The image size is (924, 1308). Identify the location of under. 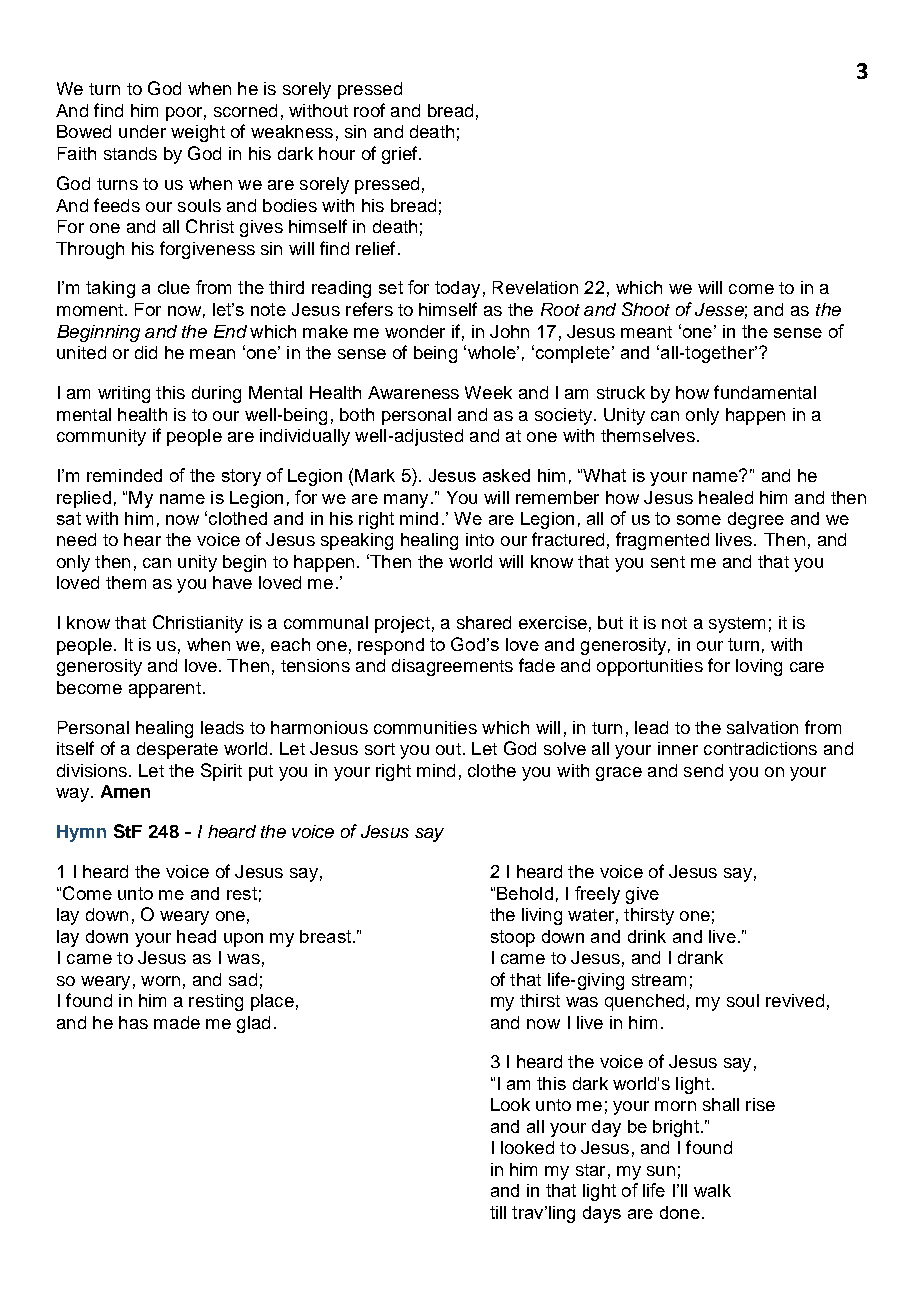
(142, 131).
